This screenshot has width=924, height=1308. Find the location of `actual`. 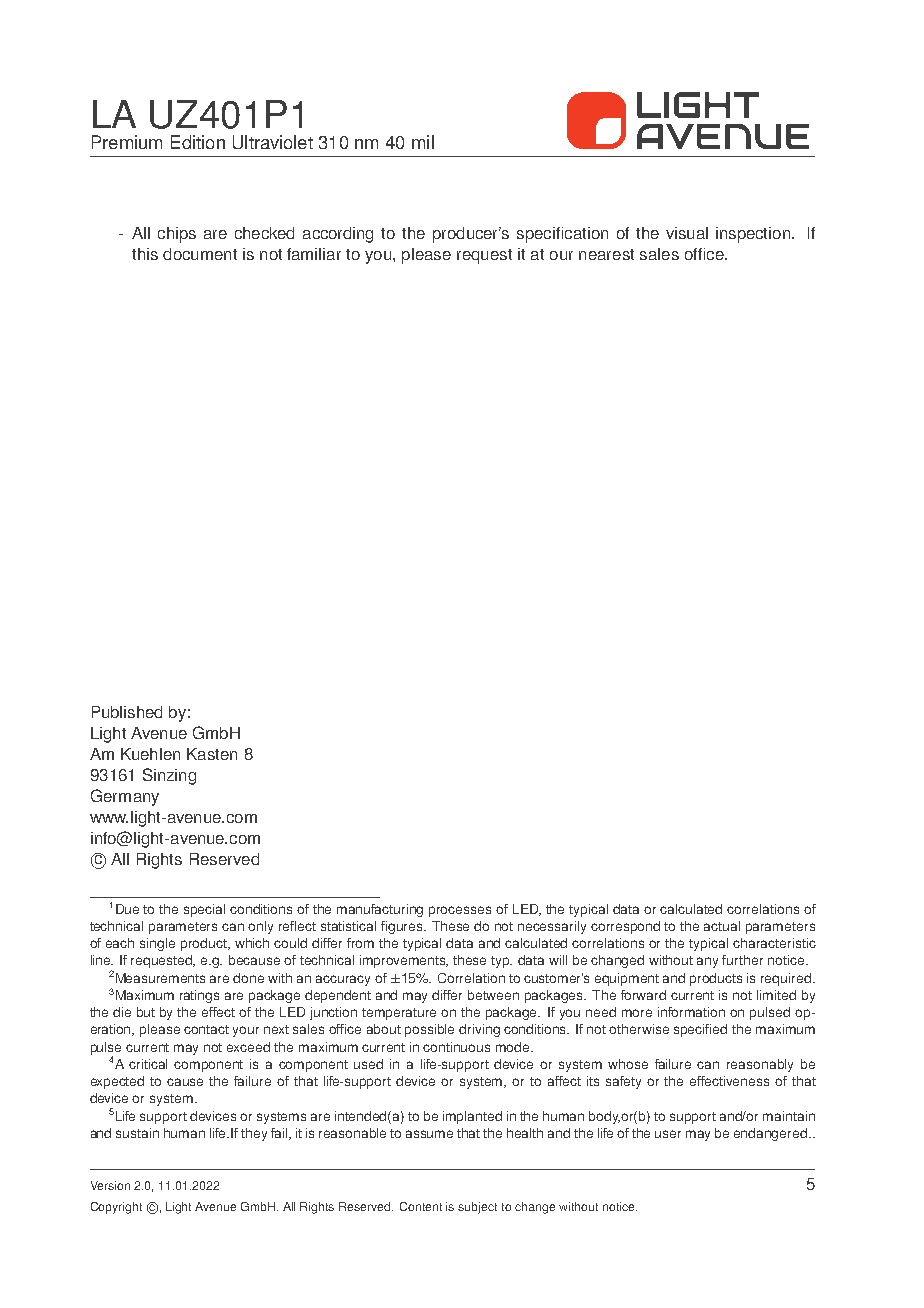

actual is located at coordinates (722, 926).
